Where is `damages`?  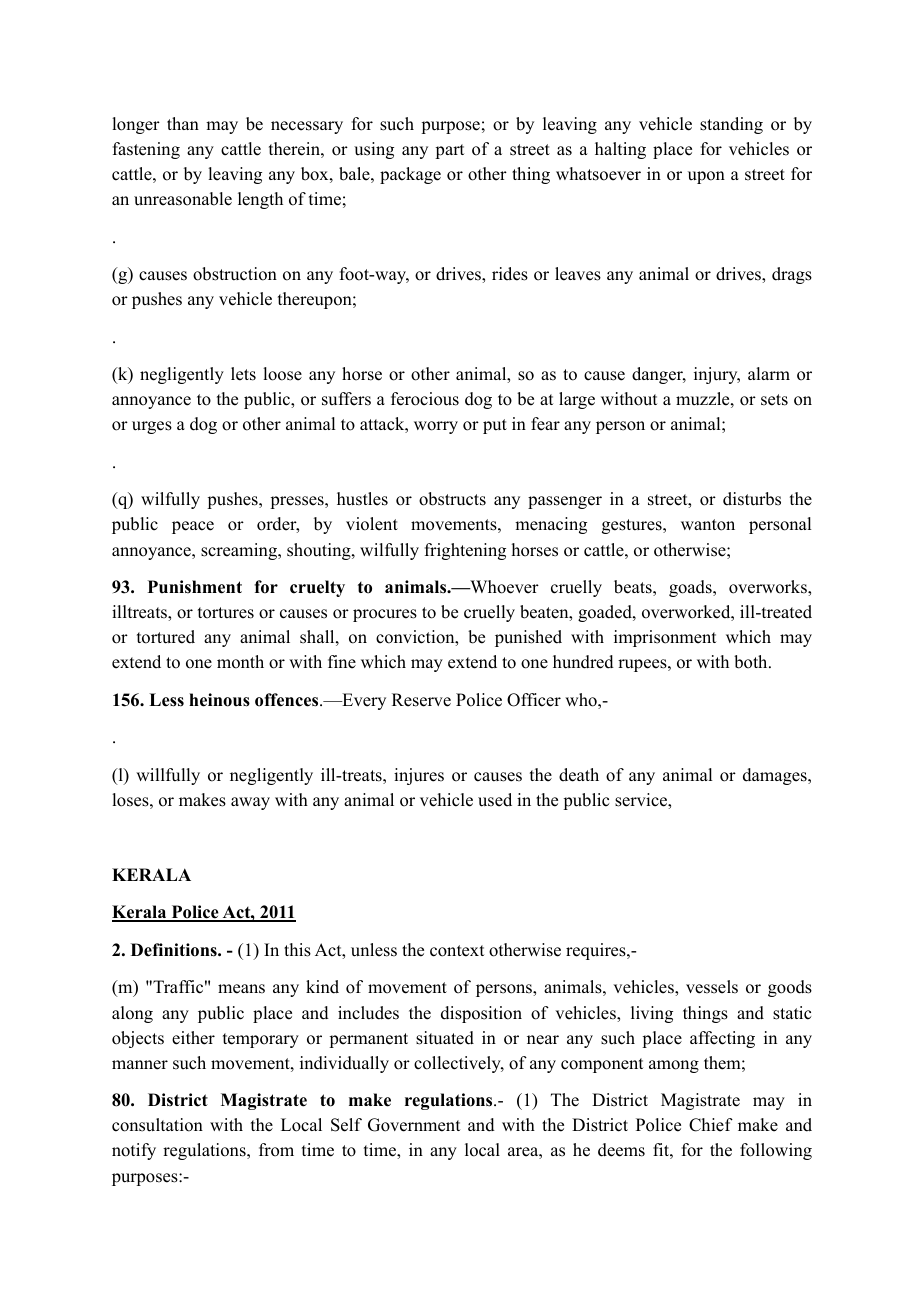 damages is located at coordinates (776, 776).
